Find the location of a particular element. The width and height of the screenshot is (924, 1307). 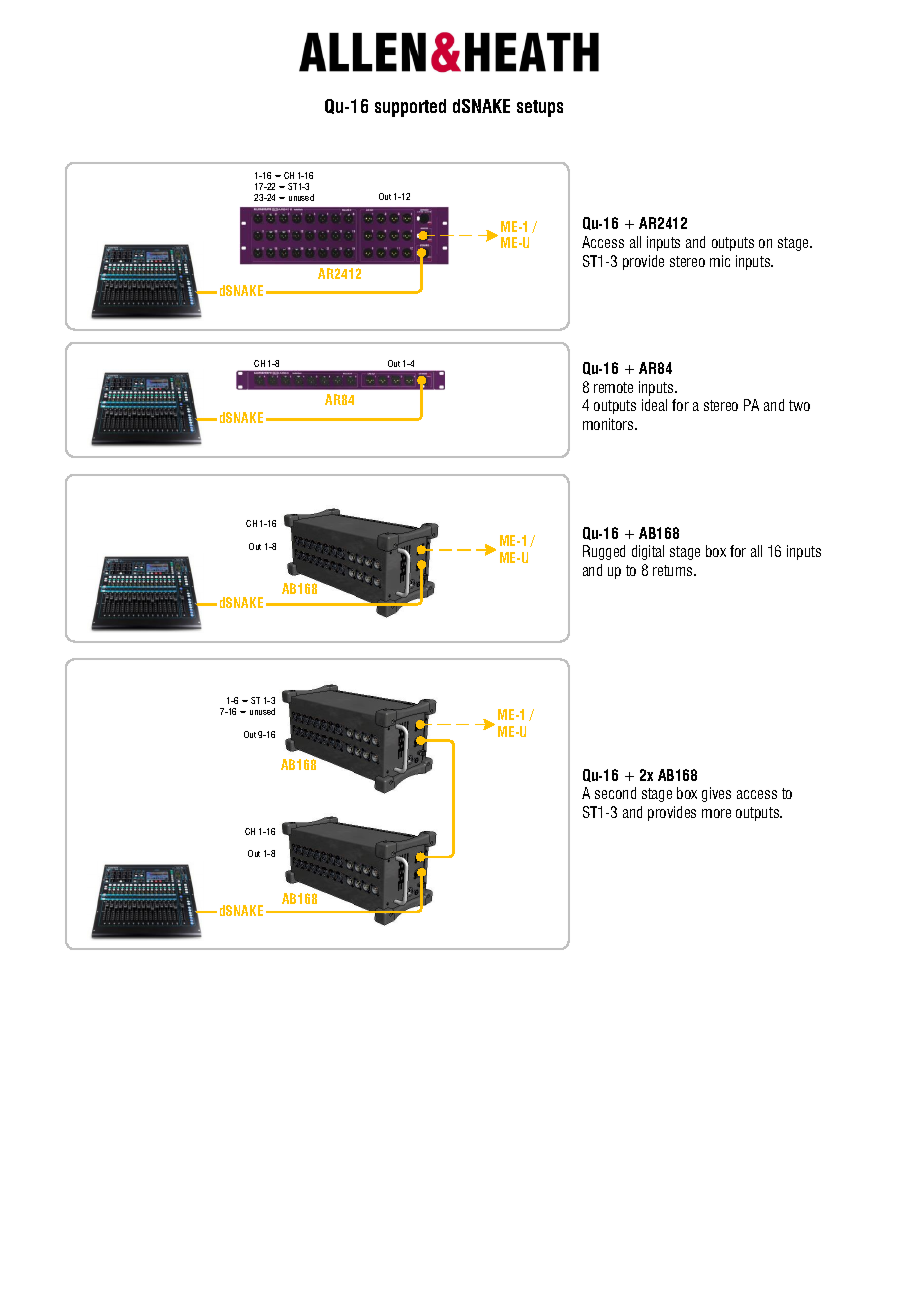

gives is located at coordinates (716, 794).
